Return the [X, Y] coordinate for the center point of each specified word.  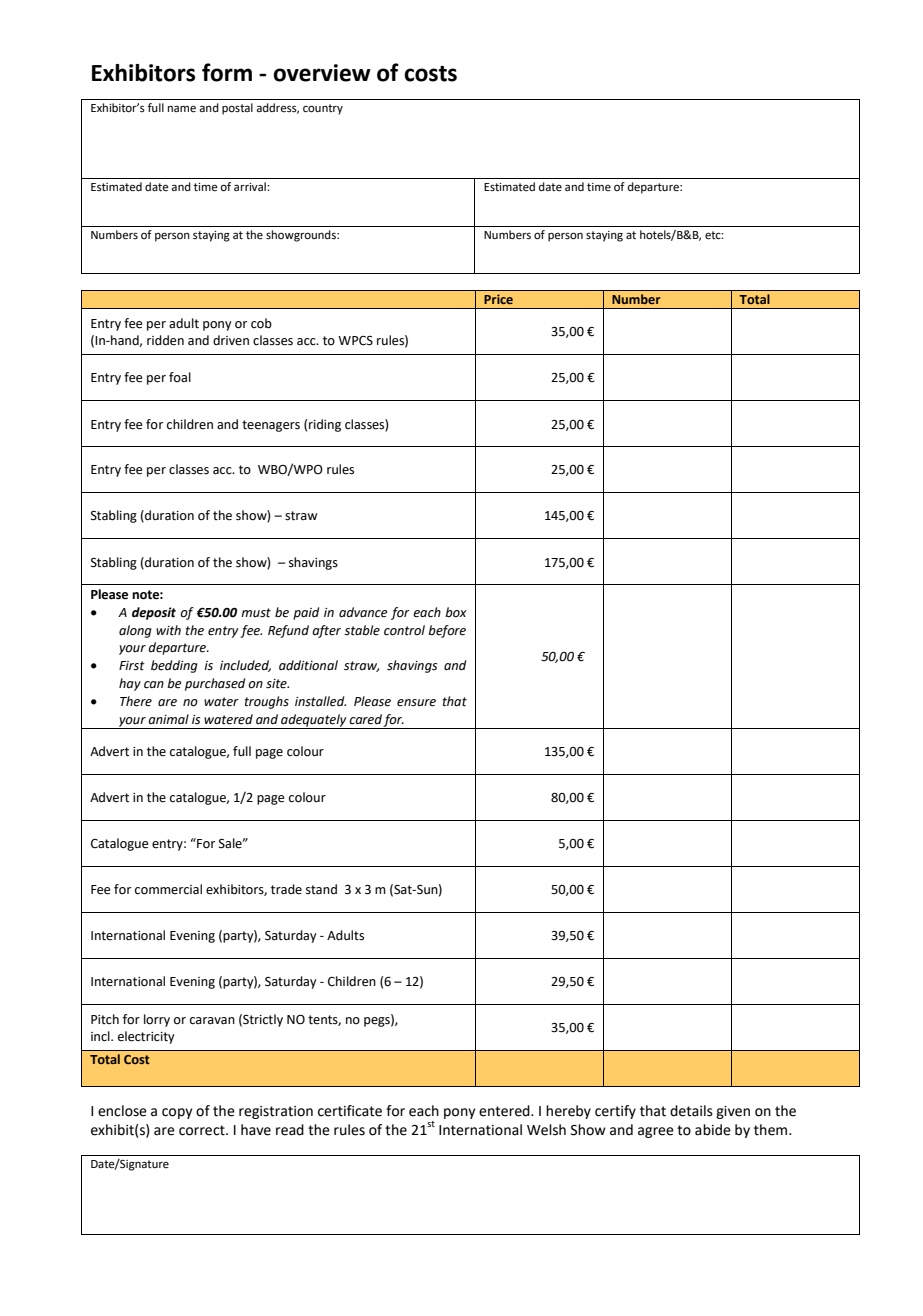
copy [177, 1113]
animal [168, 719]
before [447, 631]
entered [505, 1111]
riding [325, 425]
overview [322, 73]
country [323, 109]
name [182, 109]
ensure [416, 703]
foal [180, 377]
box [456, 612]
